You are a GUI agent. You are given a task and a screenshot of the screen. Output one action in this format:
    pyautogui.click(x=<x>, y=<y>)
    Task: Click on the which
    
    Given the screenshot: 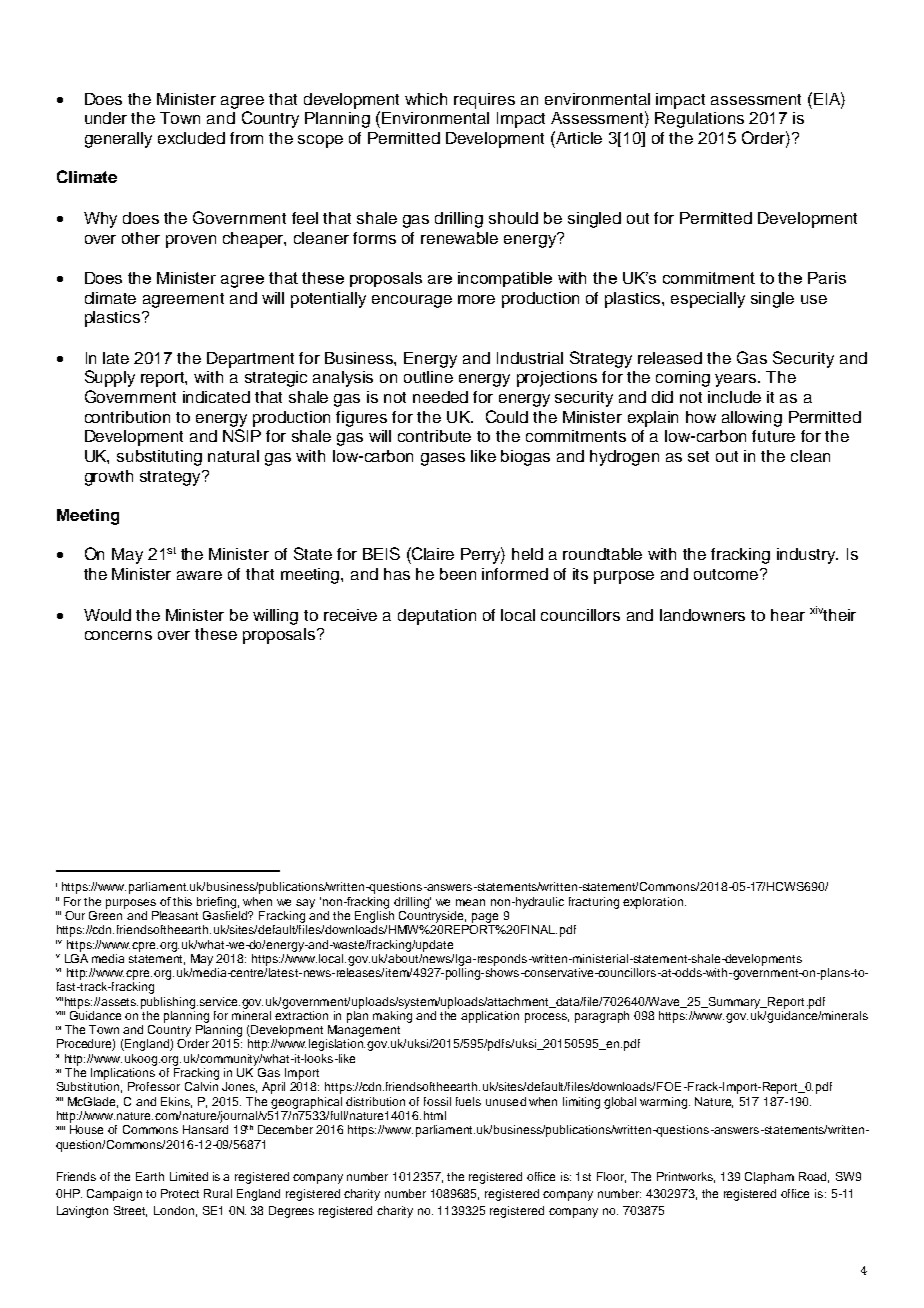 What is the action you would take?
    pyautogui.click(x=426, y=99)
